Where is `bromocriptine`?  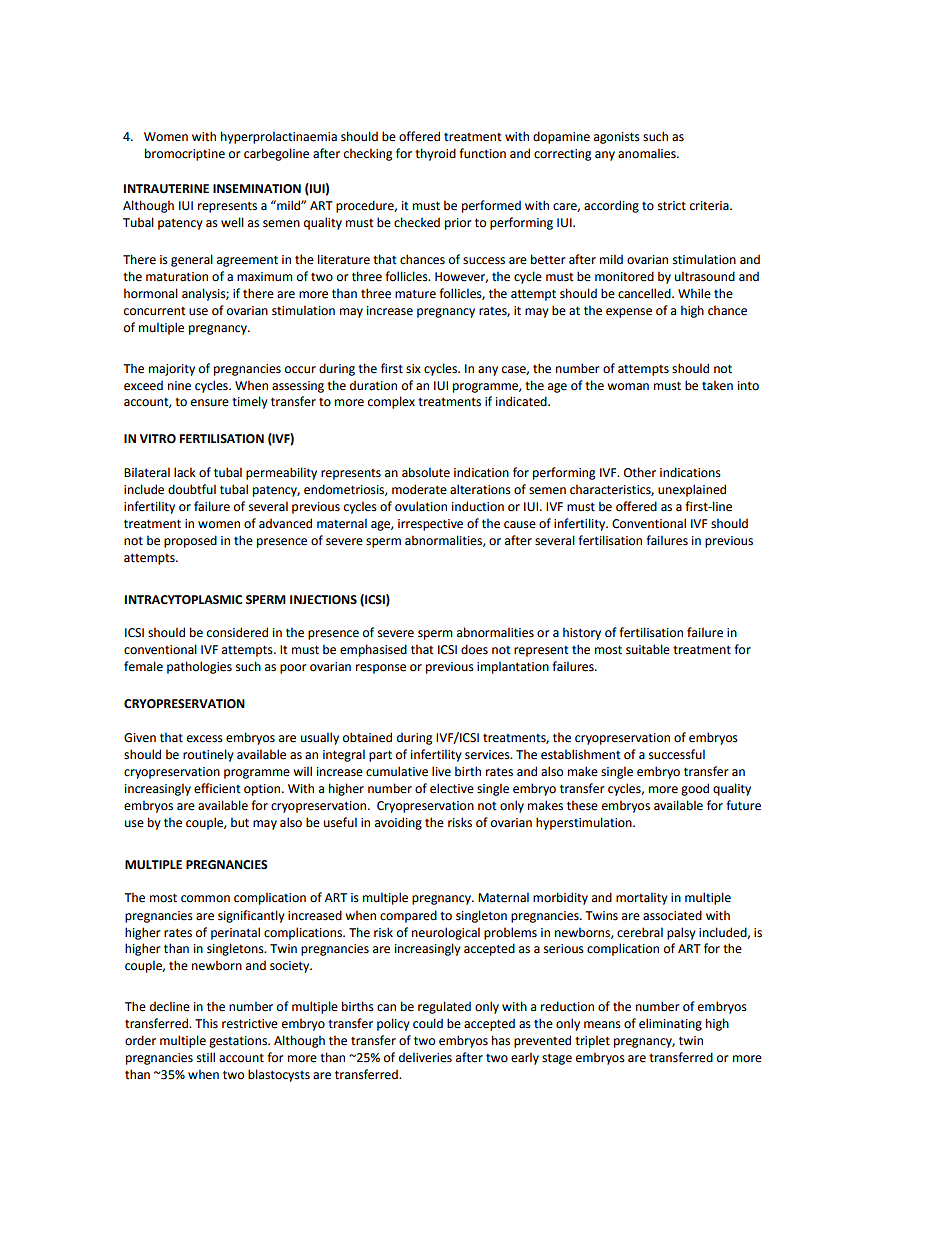
bromocriptine is located at coordinates (185, 154).
